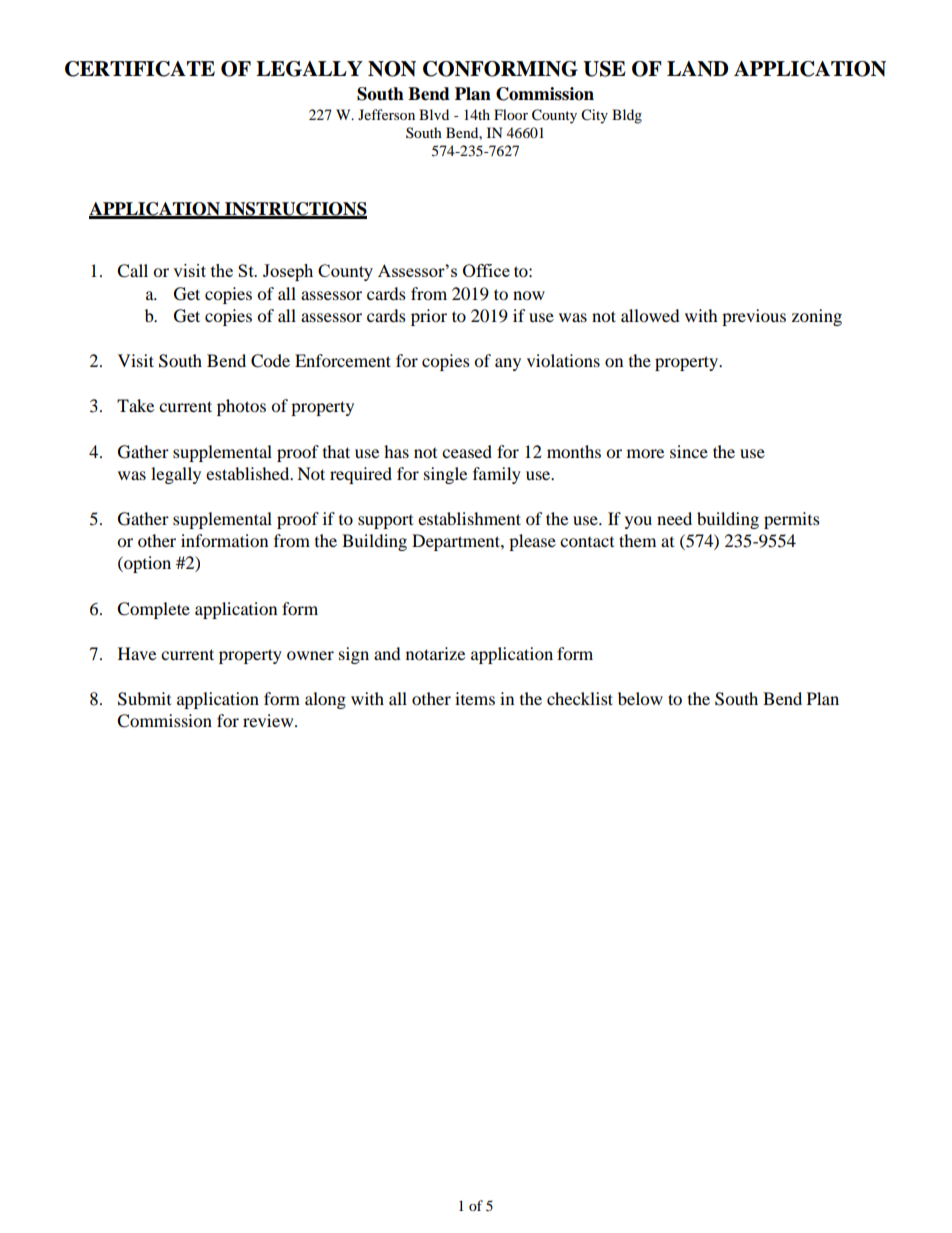 The image size is (952, 1233). I want to click on permits, so click(792, 520).
